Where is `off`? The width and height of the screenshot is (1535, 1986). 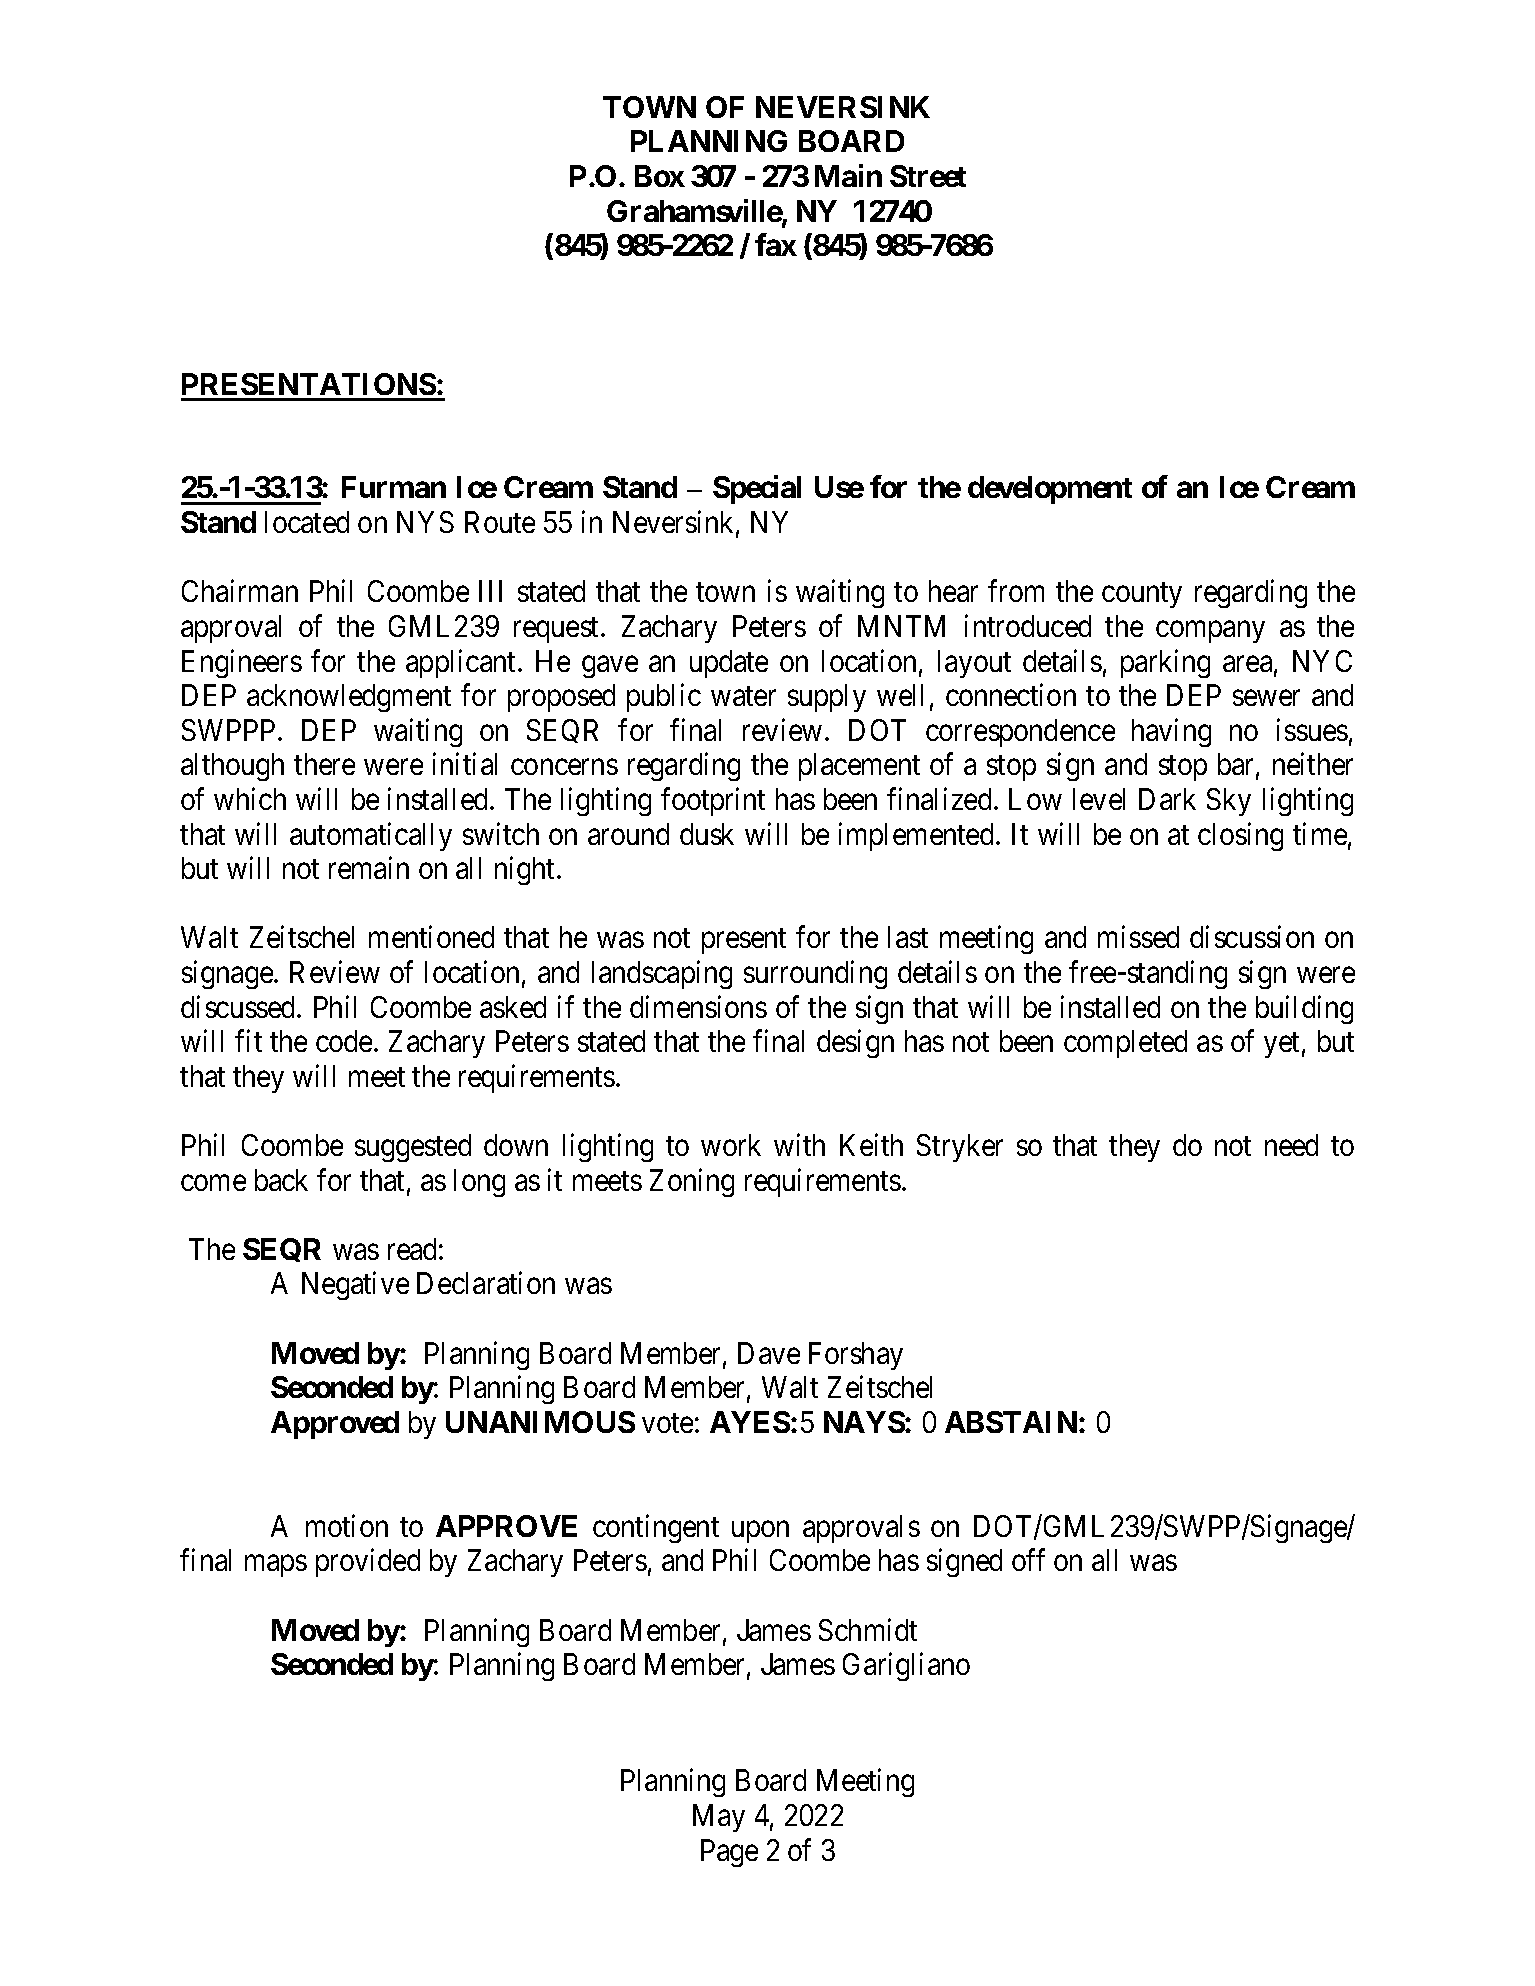 off is located at coordinates (1028, 1560).
